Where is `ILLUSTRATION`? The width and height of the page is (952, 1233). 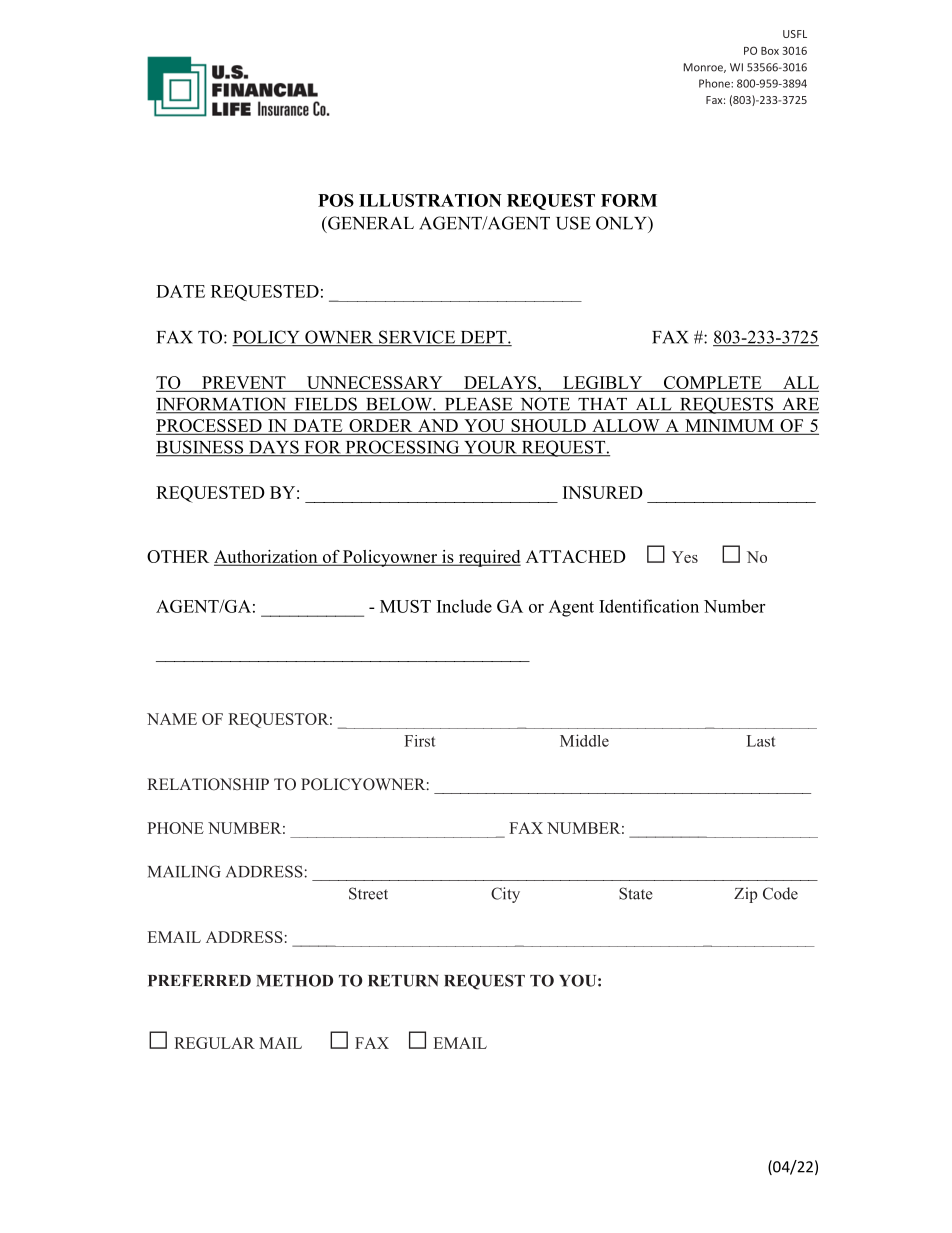
ILLUSTRATION is located at coordinates (430, 200).
